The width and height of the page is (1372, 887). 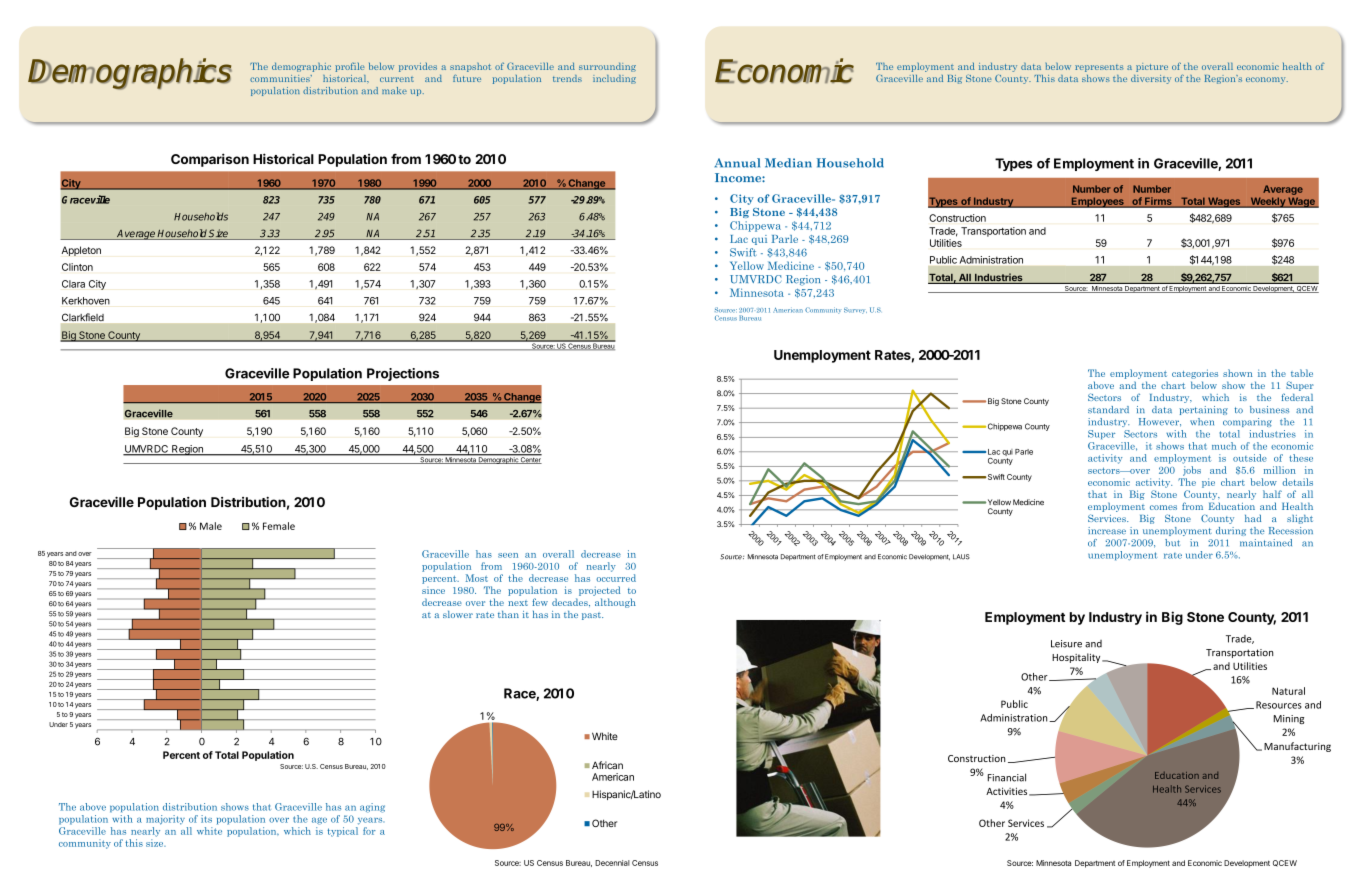 What do you see at coordinates (349, 67) in the page?
I see `profile` at bounding box center [349, 67].
